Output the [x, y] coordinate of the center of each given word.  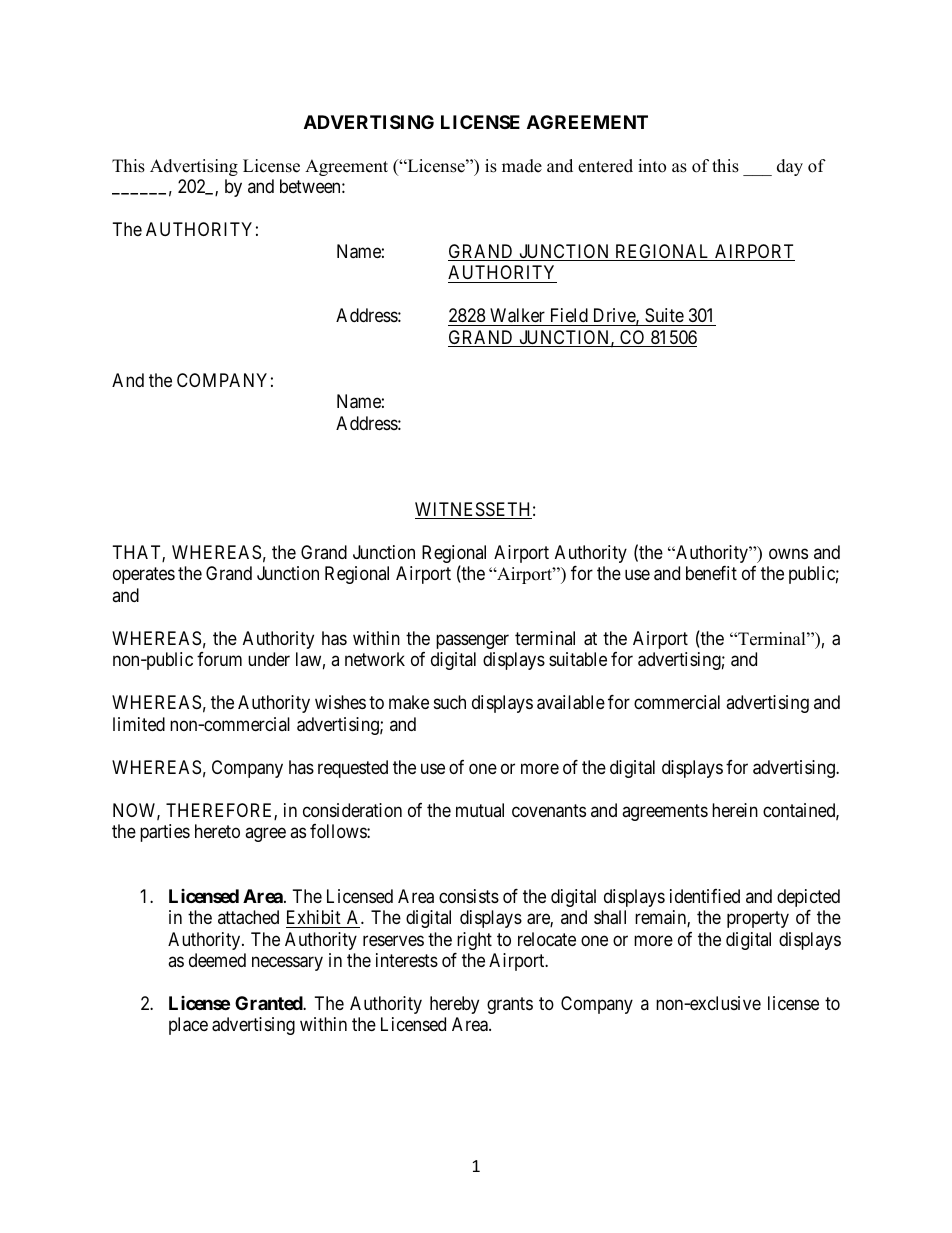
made [522, 166]
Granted [269, 1003]
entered [605, 166]
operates [144, 575]
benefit [711, 573]
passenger [472, 641]
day [790, 167]
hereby [454, 1005]
